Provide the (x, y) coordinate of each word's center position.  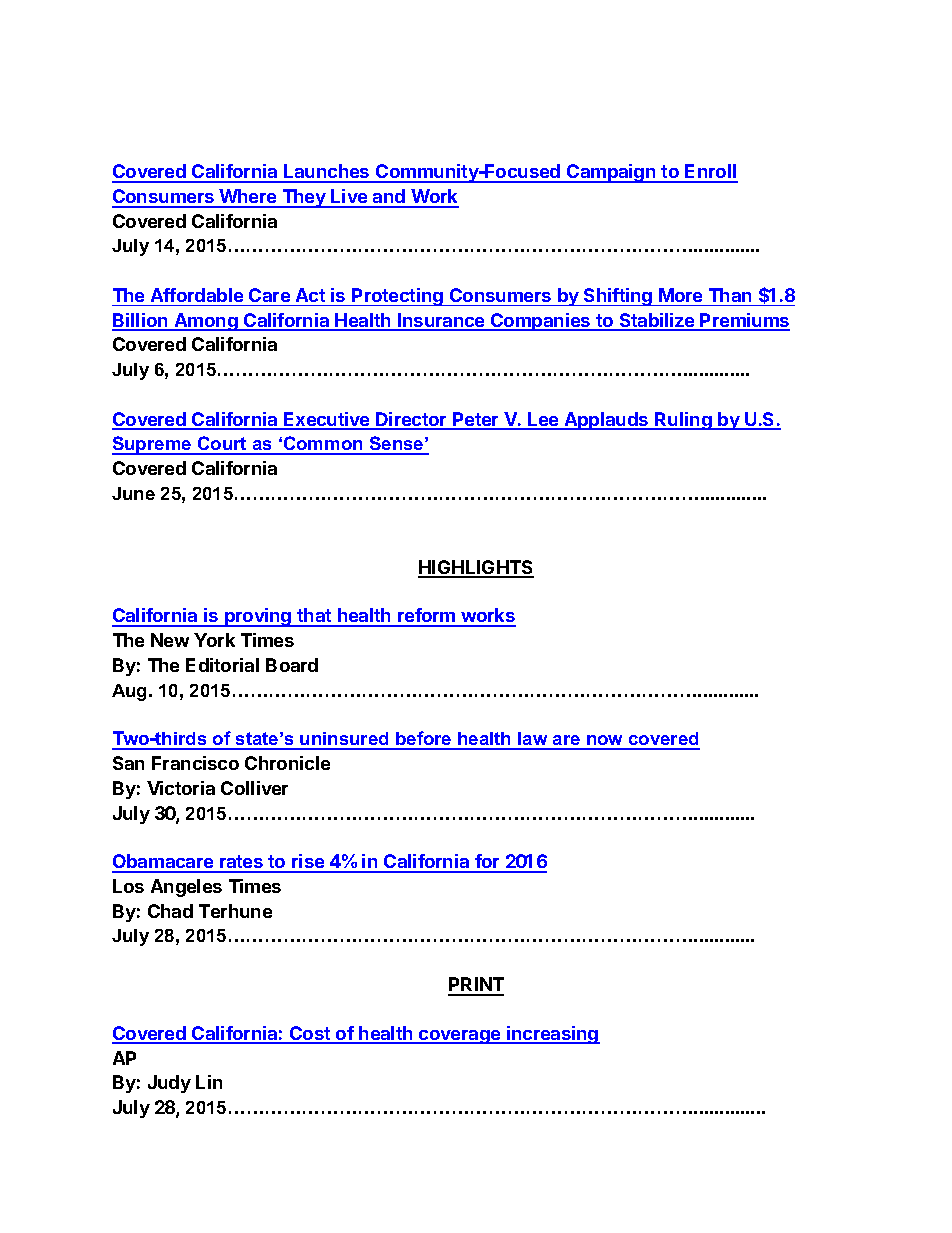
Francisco (195, 763)
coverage (460, 1037)
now (605, 742)
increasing (552, 1035)
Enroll (711, 173)
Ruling (683, 421)
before (424, 740)
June (133, 493)
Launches (327, 173)
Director (411, 420)
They (304, 198)
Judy (169, 1084)
